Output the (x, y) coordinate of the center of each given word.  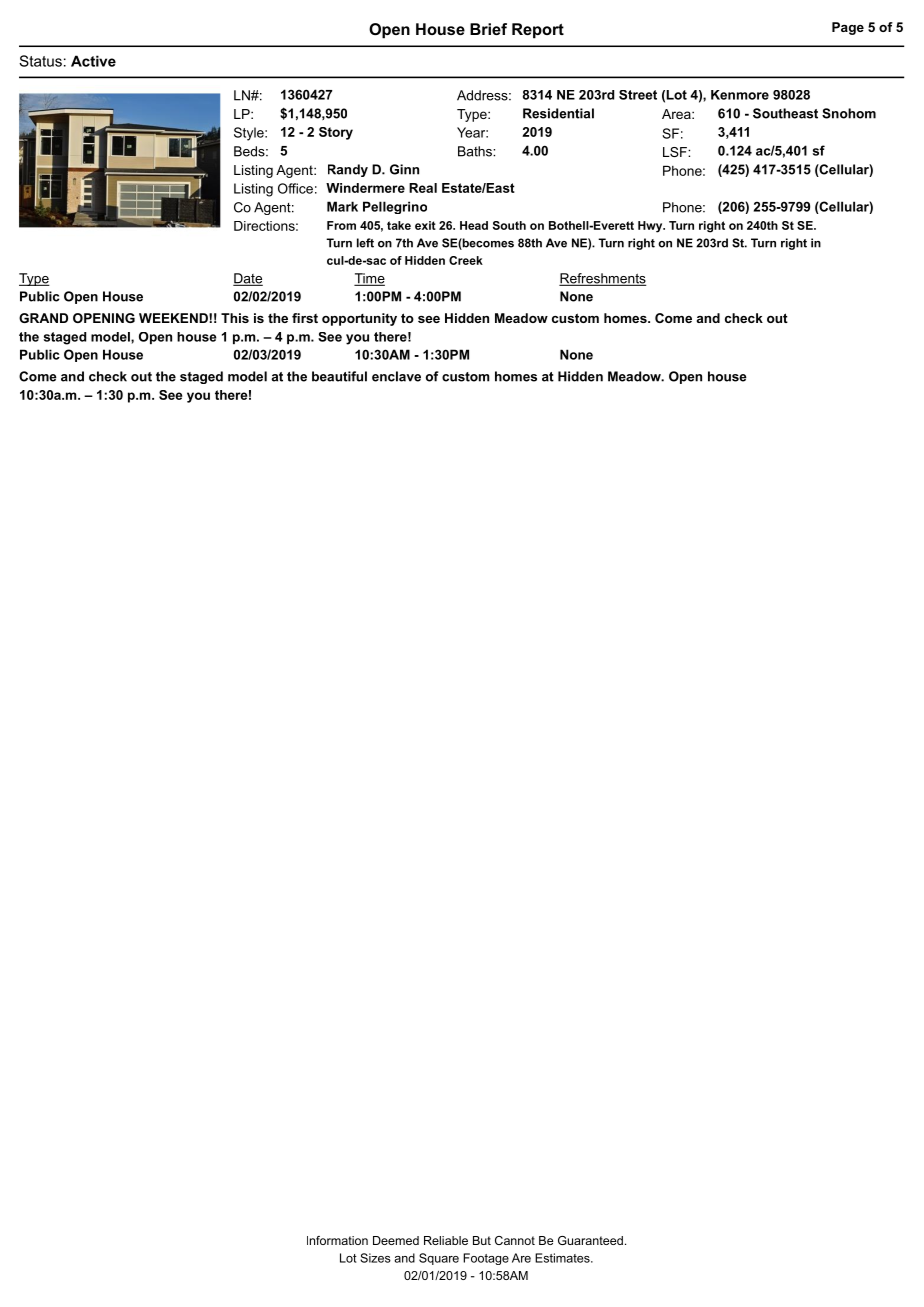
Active (93, 61)
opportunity (359, 319)
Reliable (446, 1240)
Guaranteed (590, 1240)
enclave (396, 376)
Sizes (375, 1258)
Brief (488, 29)
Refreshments (603, 279)
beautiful (339, 376)
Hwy (651, 227)
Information (337, 1240)
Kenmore (740, 95)
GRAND (43, 318)
